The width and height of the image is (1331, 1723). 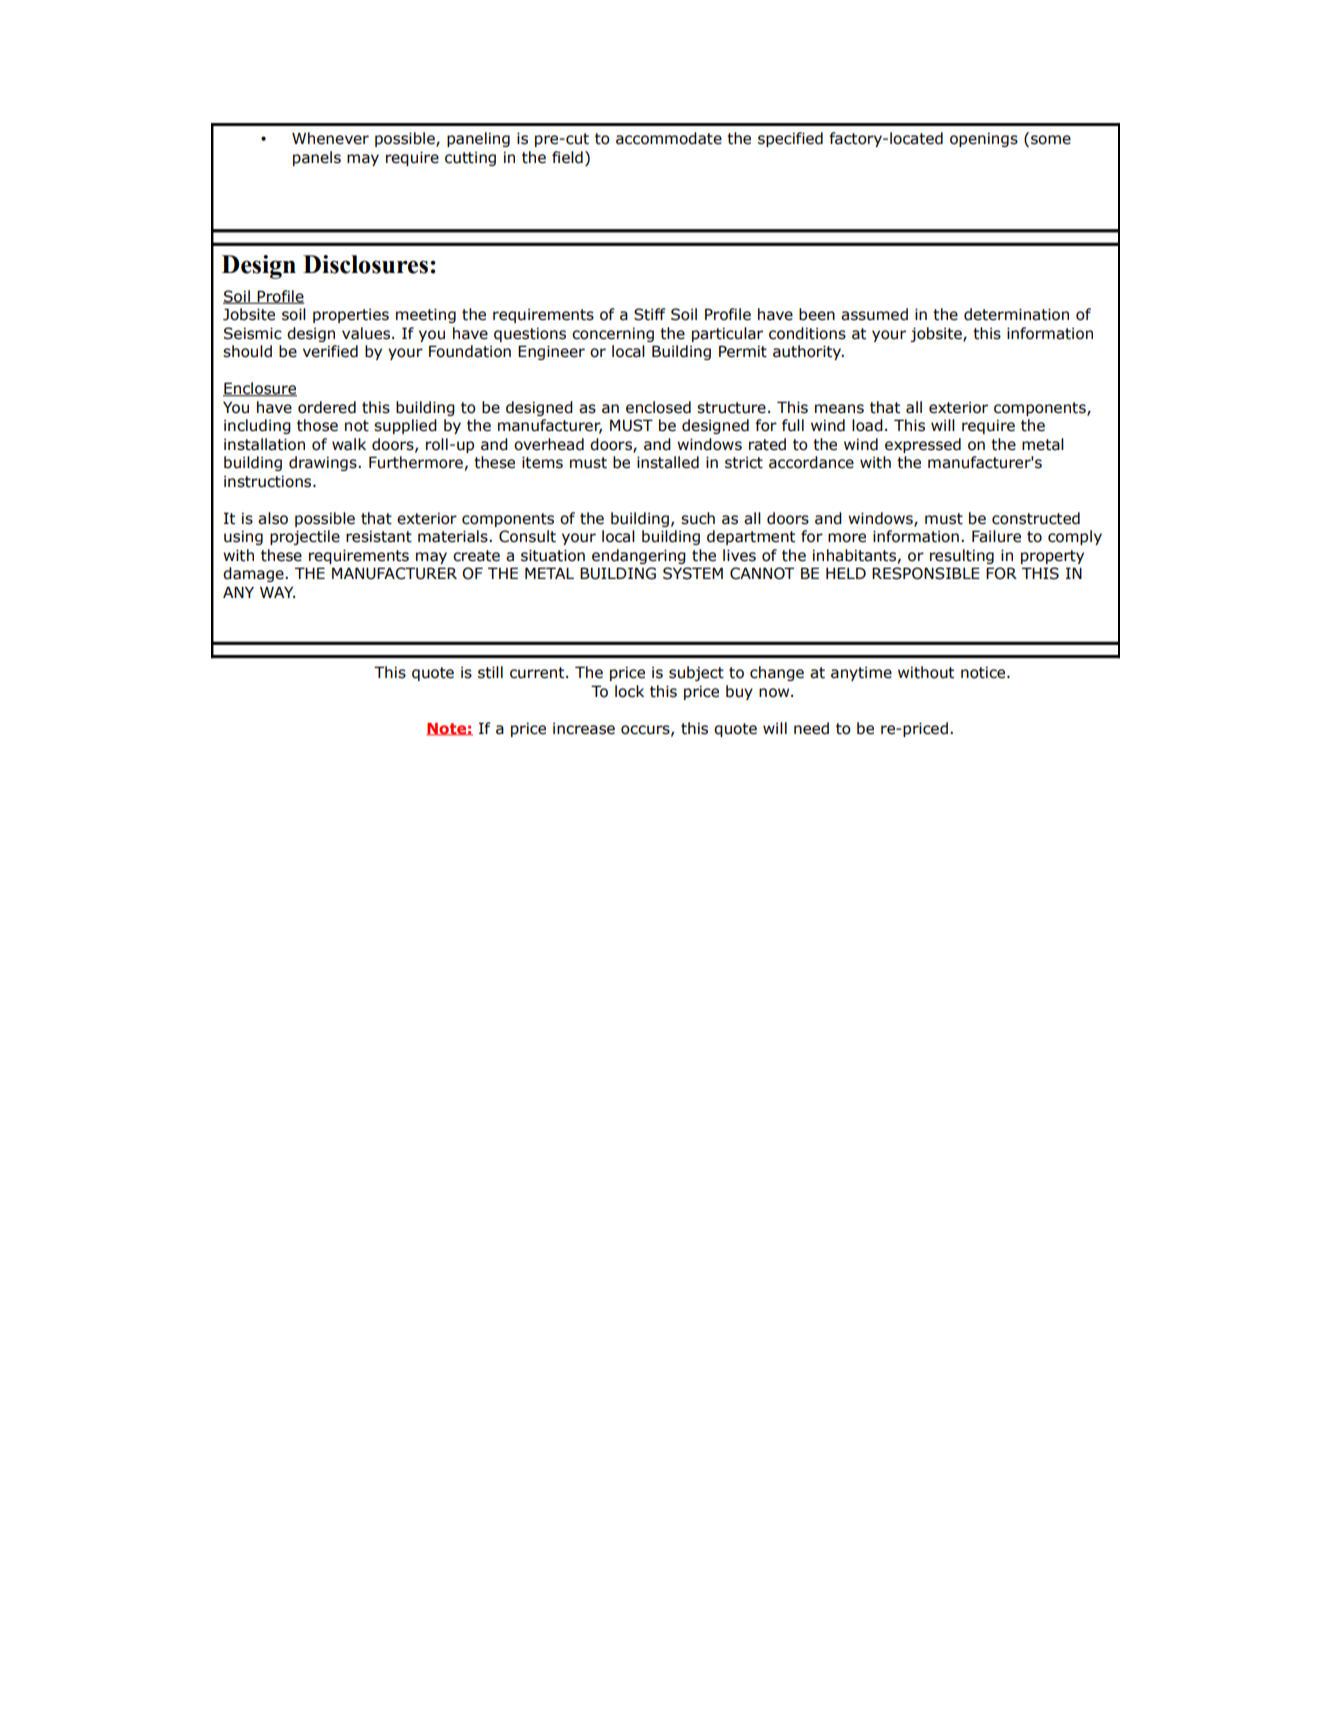 I want to click on walk, so click(x=349, y=444).
